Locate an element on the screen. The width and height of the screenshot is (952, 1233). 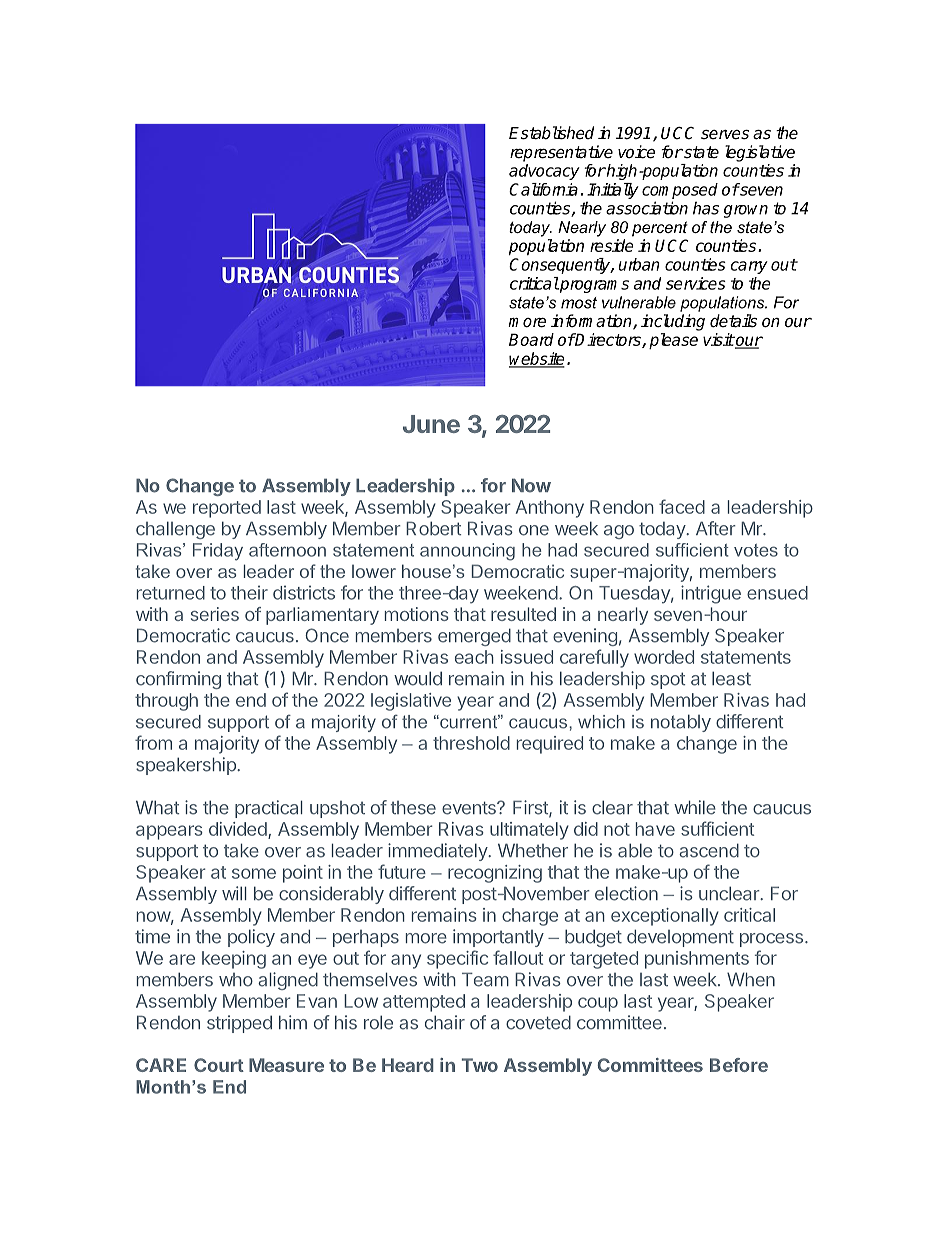
stripped is located at coordinates (239, 1024).
